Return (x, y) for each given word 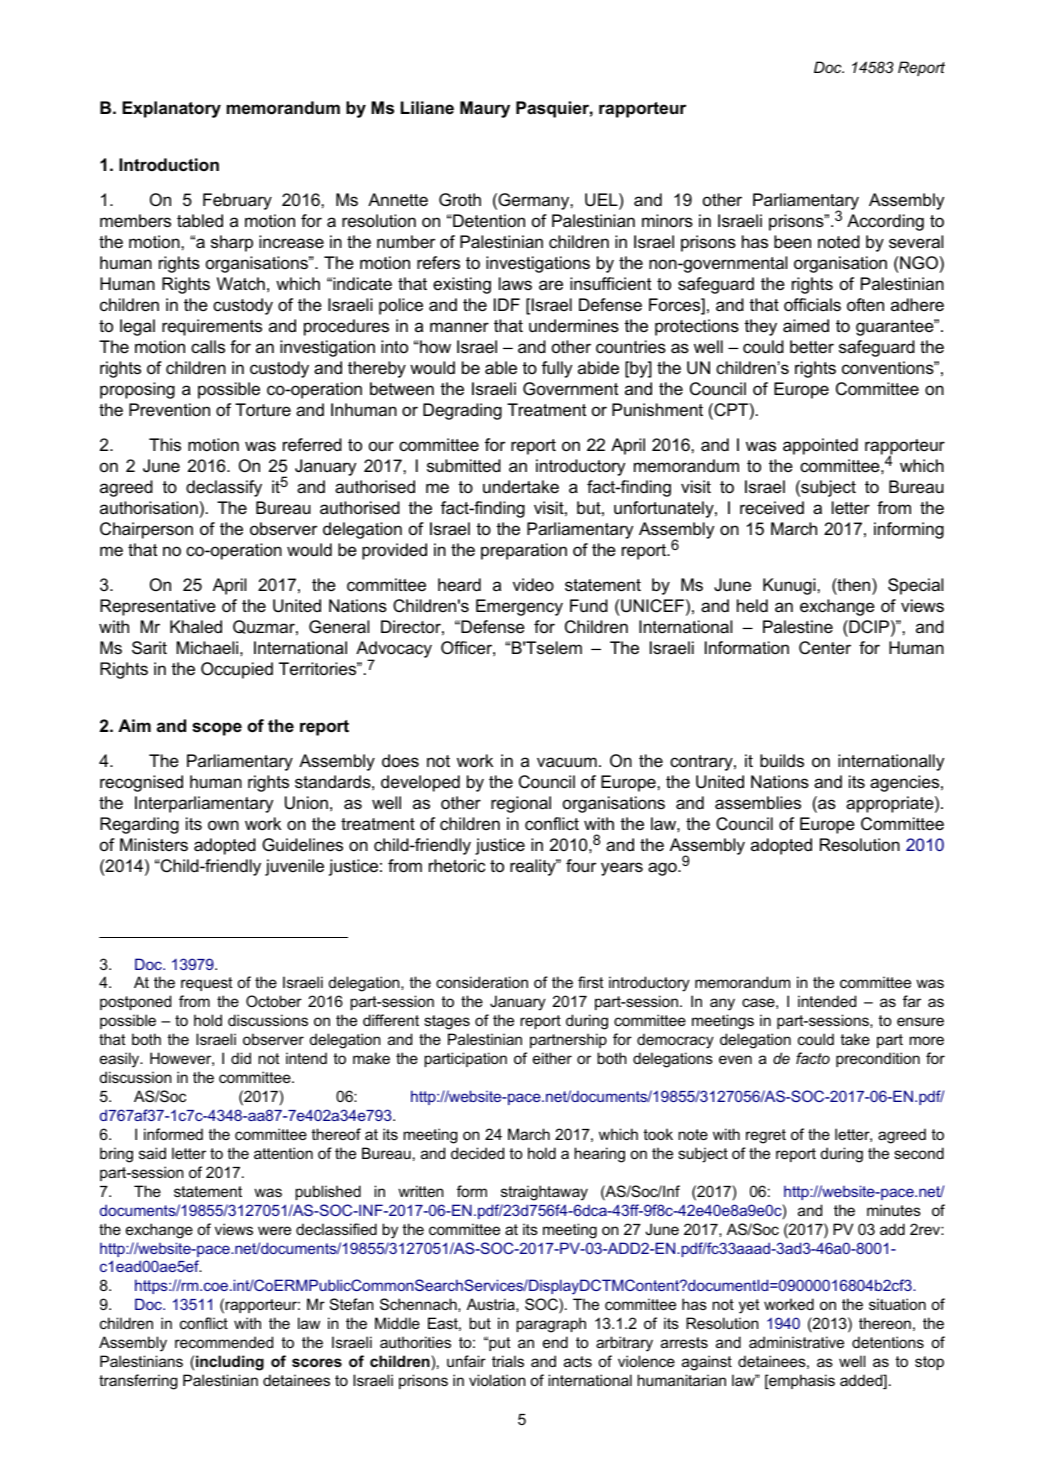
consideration (482, 982)
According (885, 222)
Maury (485, 109)
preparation (524, 551)
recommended (224, 1342)
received (772, 508)
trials (508, 1361)
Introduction (169, 165)
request (206, 984)
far (912, 1001)
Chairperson (146, 530)
